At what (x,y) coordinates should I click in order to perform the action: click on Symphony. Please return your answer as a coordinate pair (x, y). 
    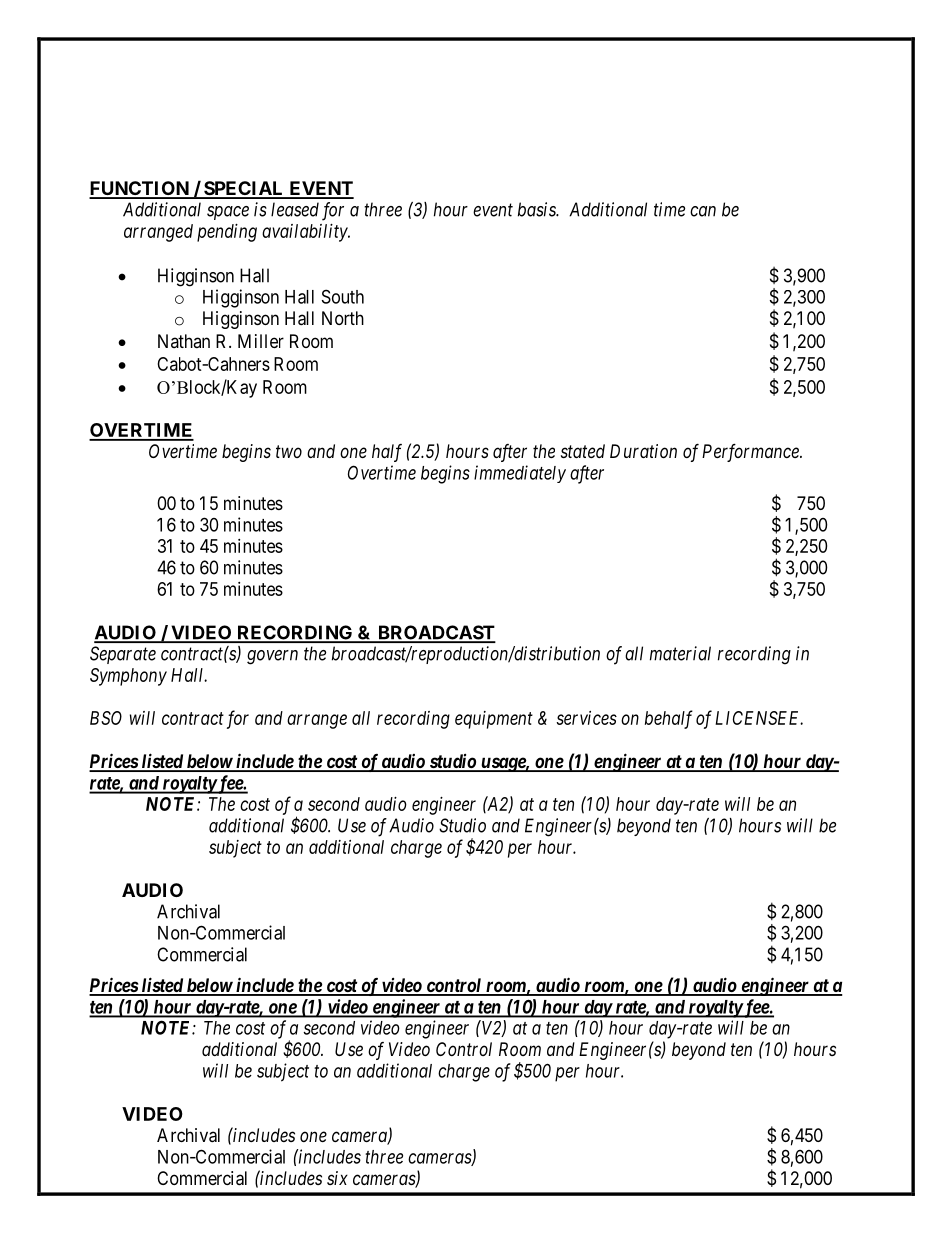
    Looking at the image, I should click on (128, 677).
